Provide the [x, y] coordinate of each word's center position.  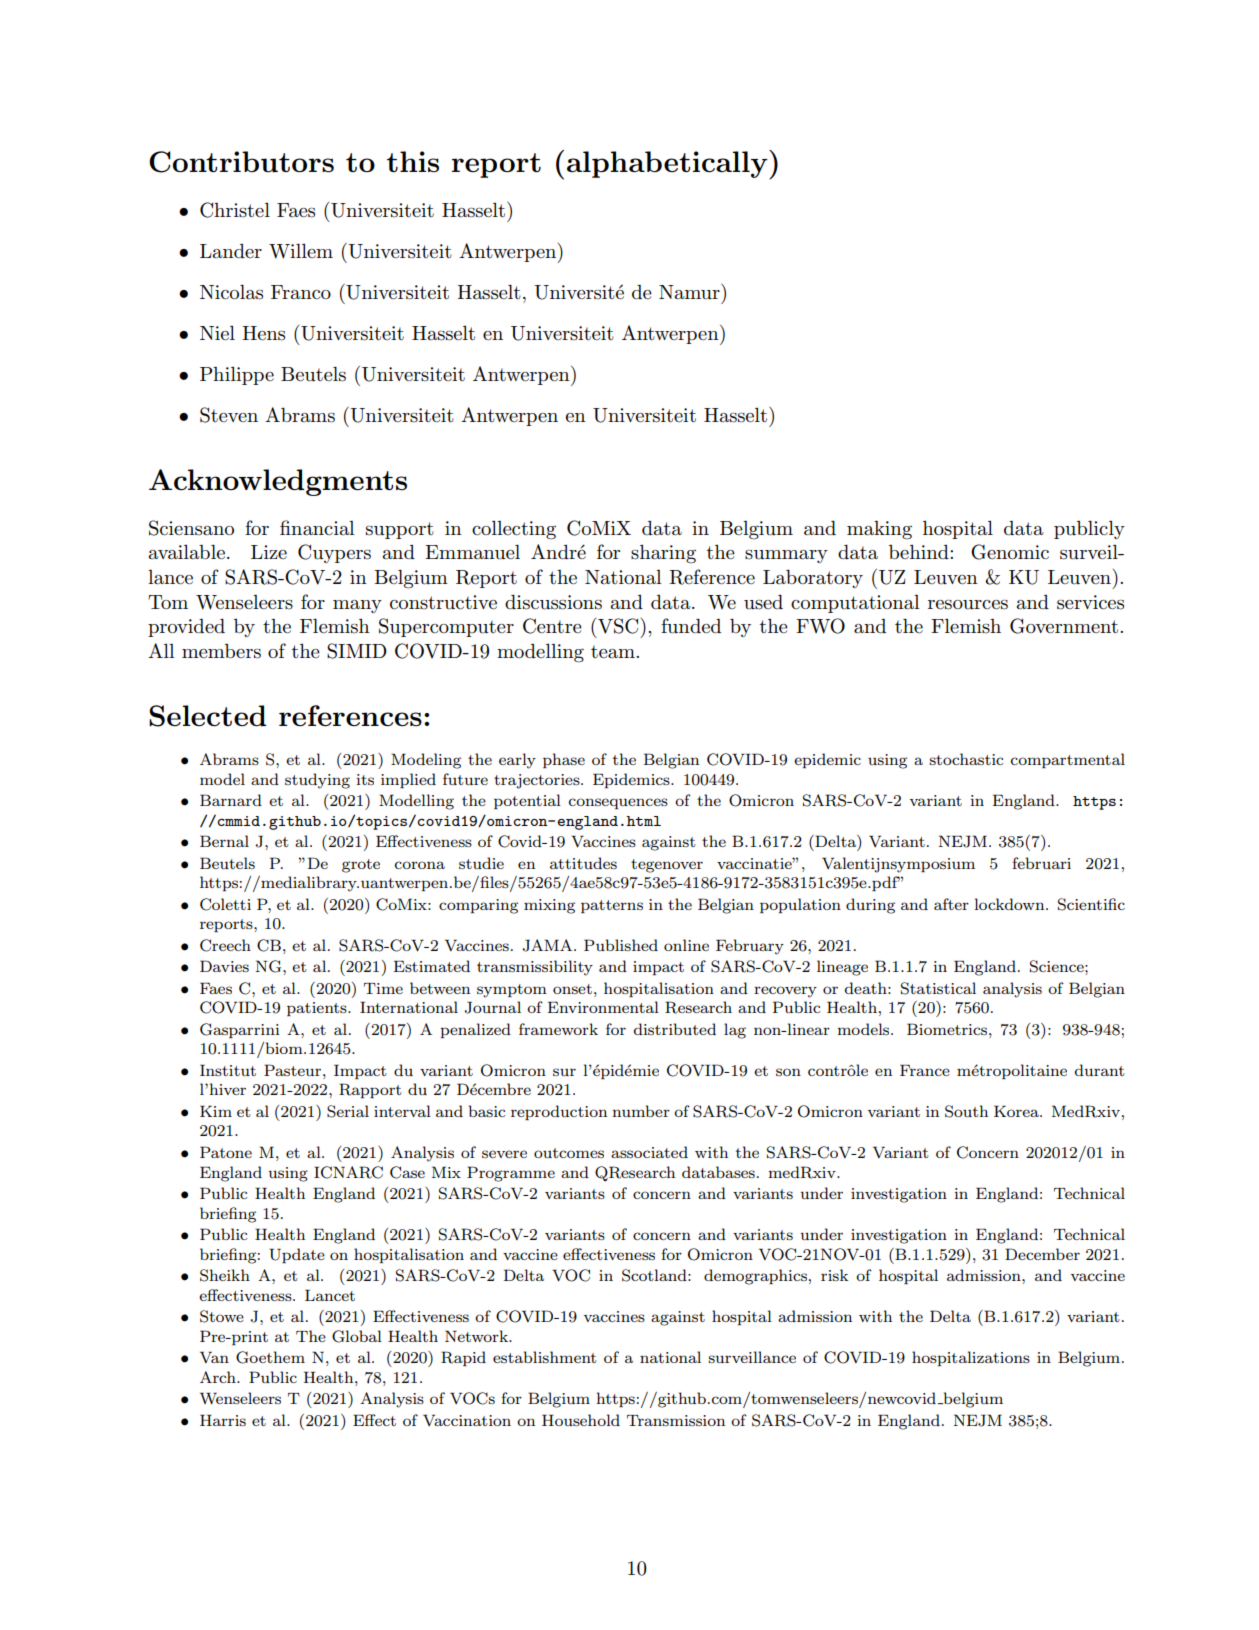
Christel [235, 210]
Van [214, 1357]
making [879, 530]
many [357, 606]
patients [318, 1009]
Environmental [603, 1007]
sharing [663, 554]
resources [968, 605]
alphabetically [668, 165]
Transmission [676, 1420]
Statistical [938, 988]
